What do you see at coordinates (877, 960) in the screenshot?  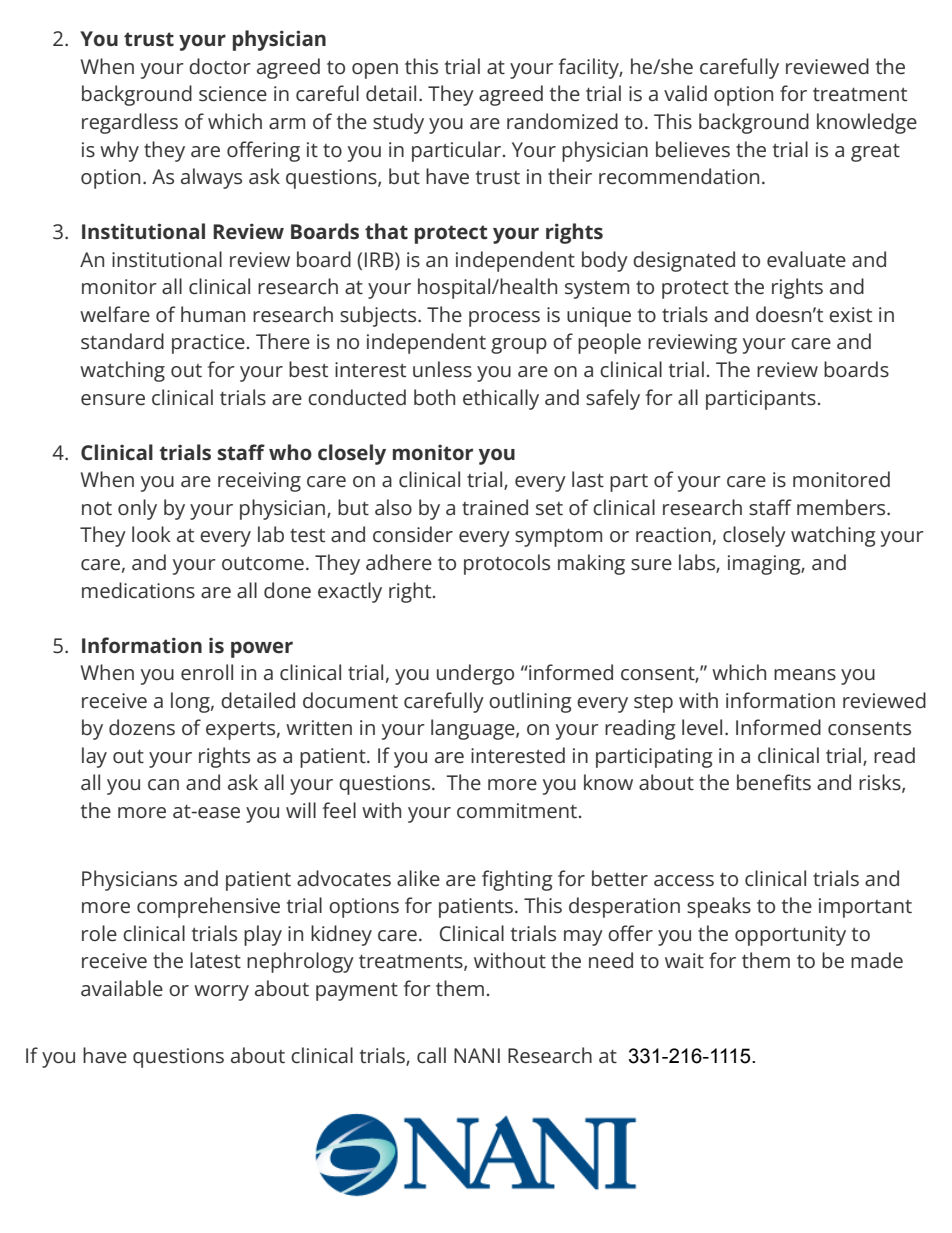 I see `made` at bounding box center [877, 960].
